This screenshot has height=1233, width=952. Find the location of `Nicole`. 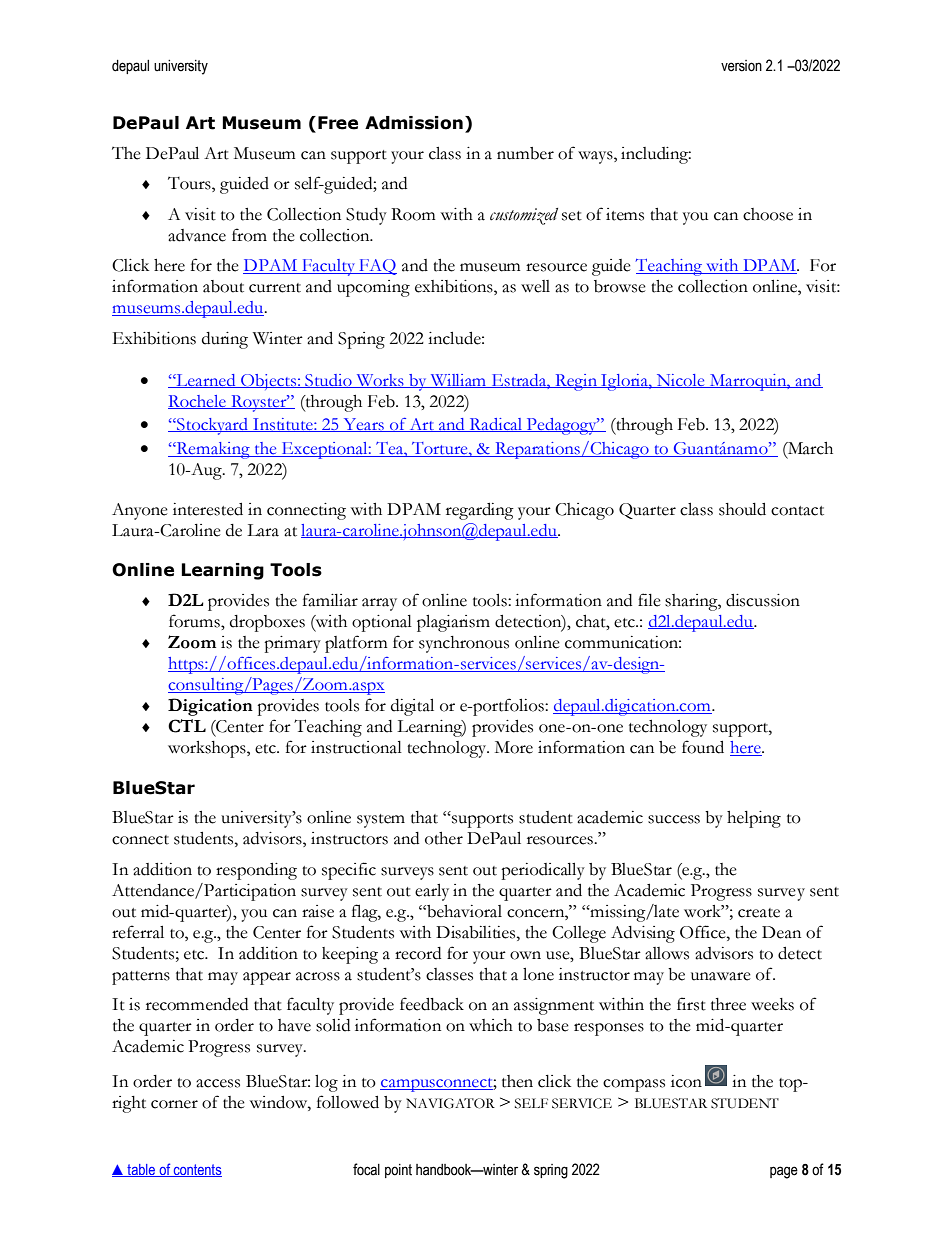

Nicole is located at coordinates (681, 381).
